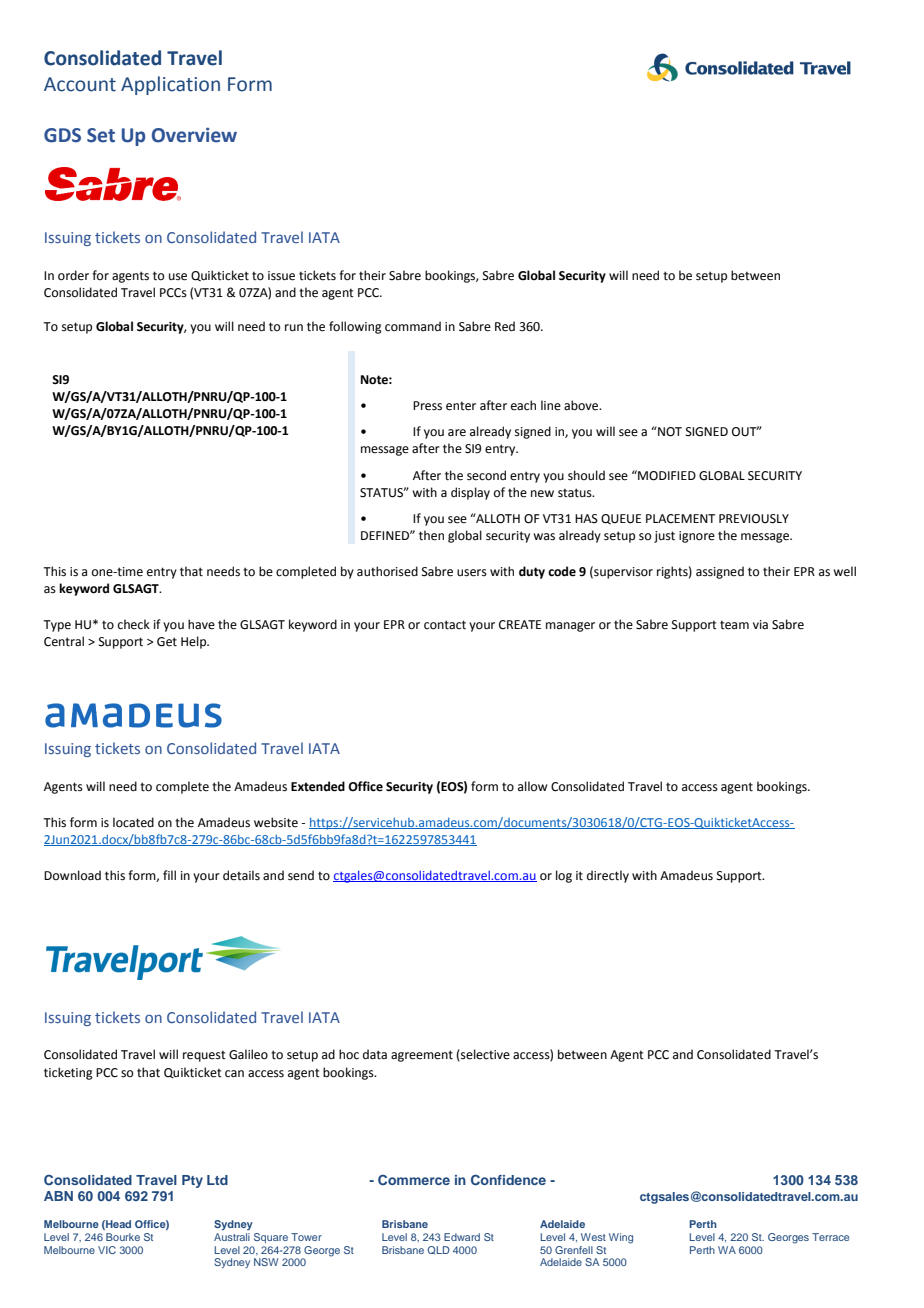 This image has height=1308, width=924. What do you see at coordinates (123, 1237) in the image?
I see `Bourke` at bounding box center [123, 1237].
